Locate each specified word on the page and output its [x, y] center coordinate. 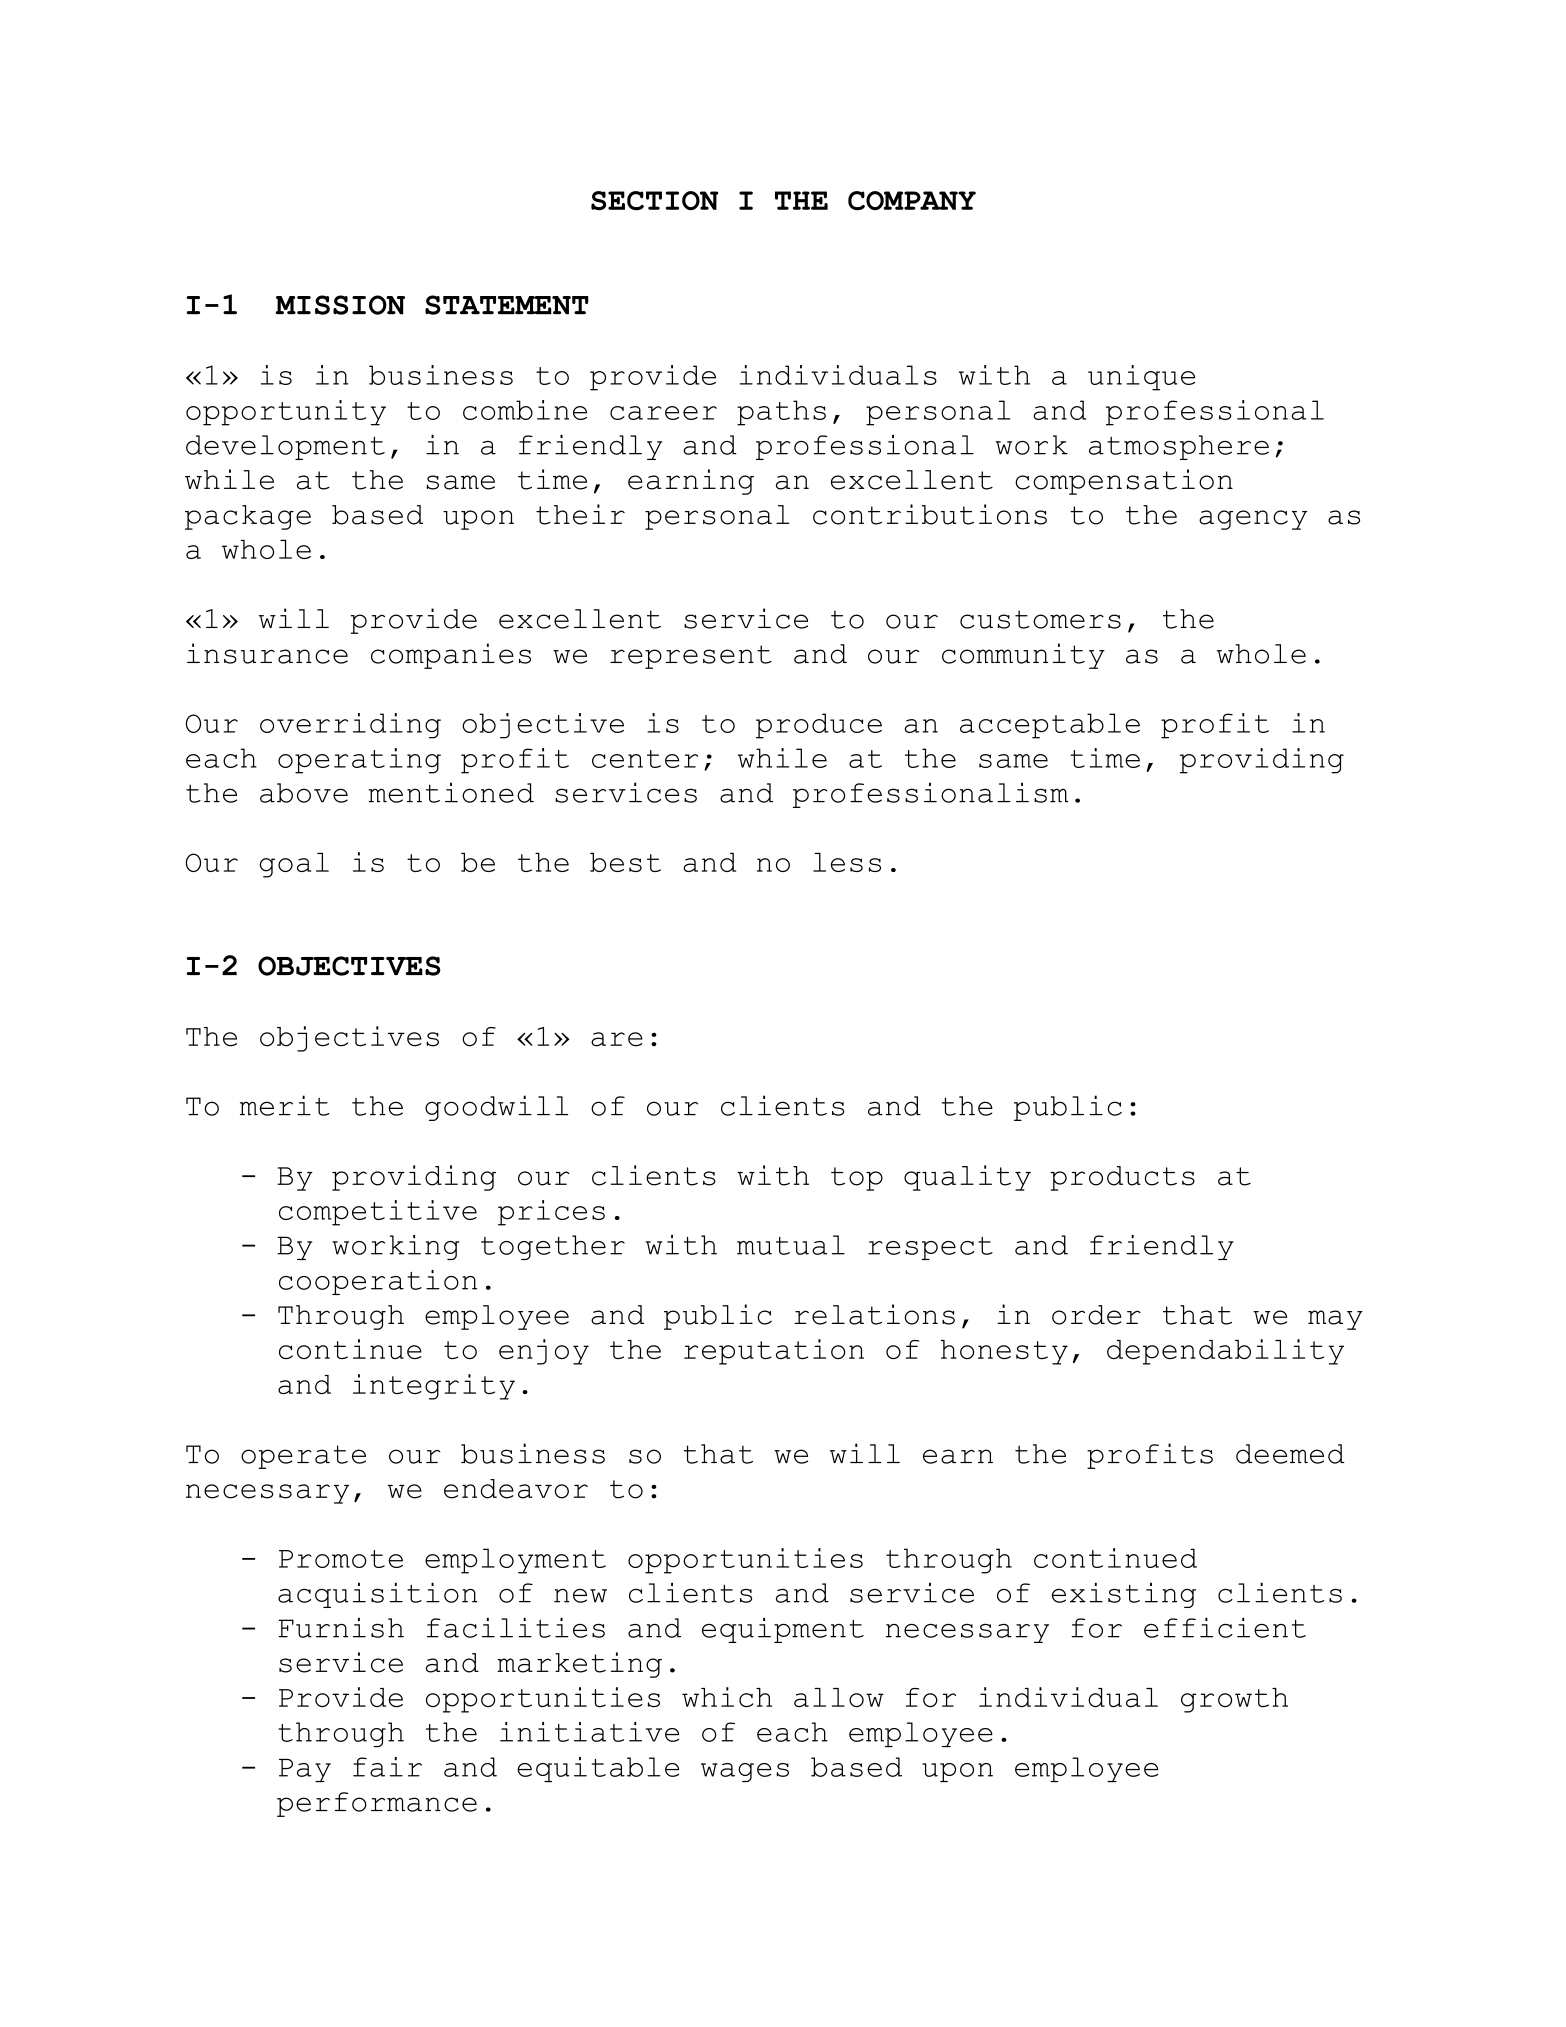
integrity [434, 1387]
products [1122, 1178]
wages [745, 1772]
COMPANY [912, 201]
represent [691, 657]
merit [285, 1105]
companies [451, 656]
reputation [774, 1352]
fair [387, 1767]
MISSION [340, 305]
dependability [1225, 1352]
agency [1253, 520]
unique [1141, 378]
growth [1234, 1700]
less [847, 862]
